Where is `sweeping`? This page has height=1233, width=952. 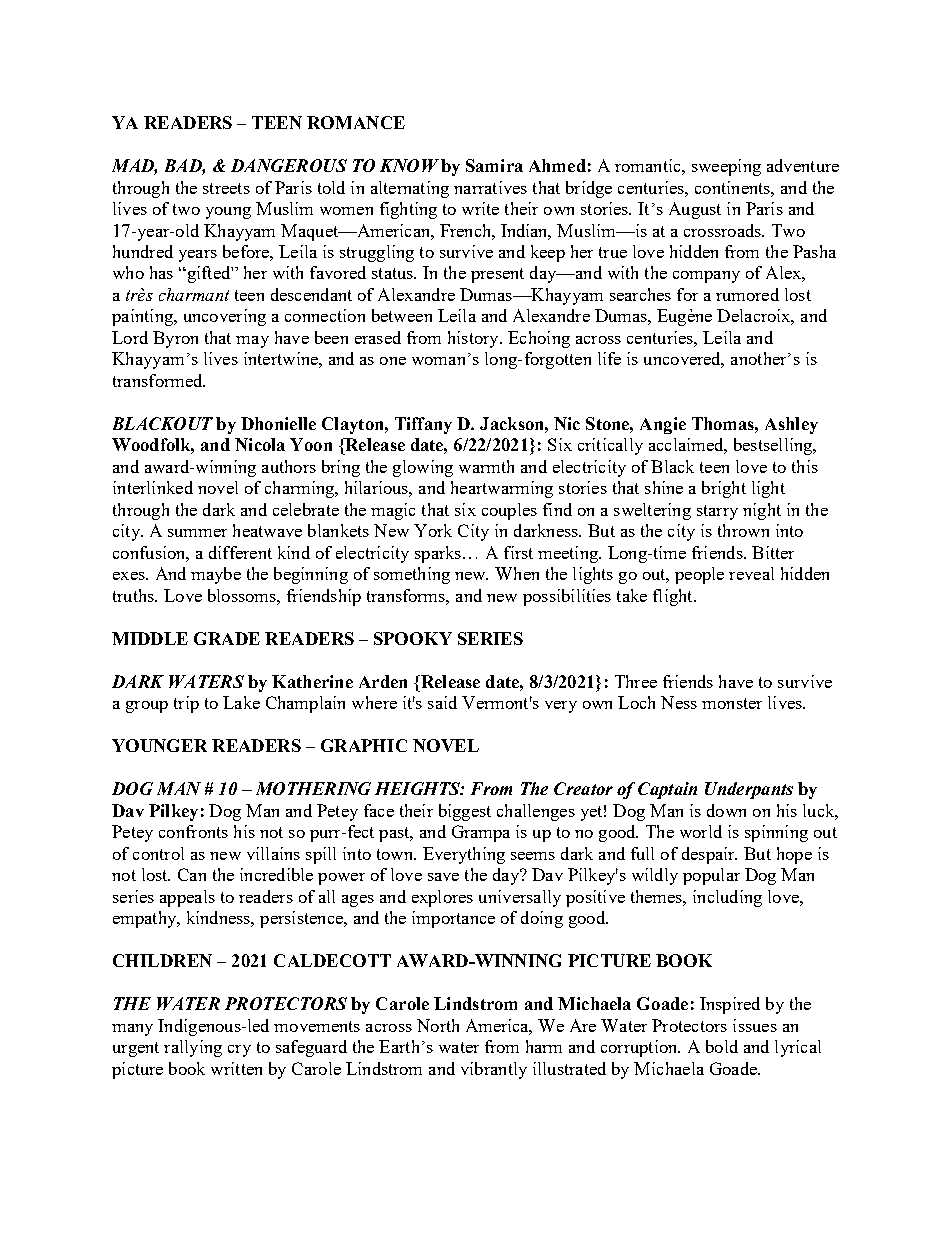
sweeping is located at coordinates (726, 167).
